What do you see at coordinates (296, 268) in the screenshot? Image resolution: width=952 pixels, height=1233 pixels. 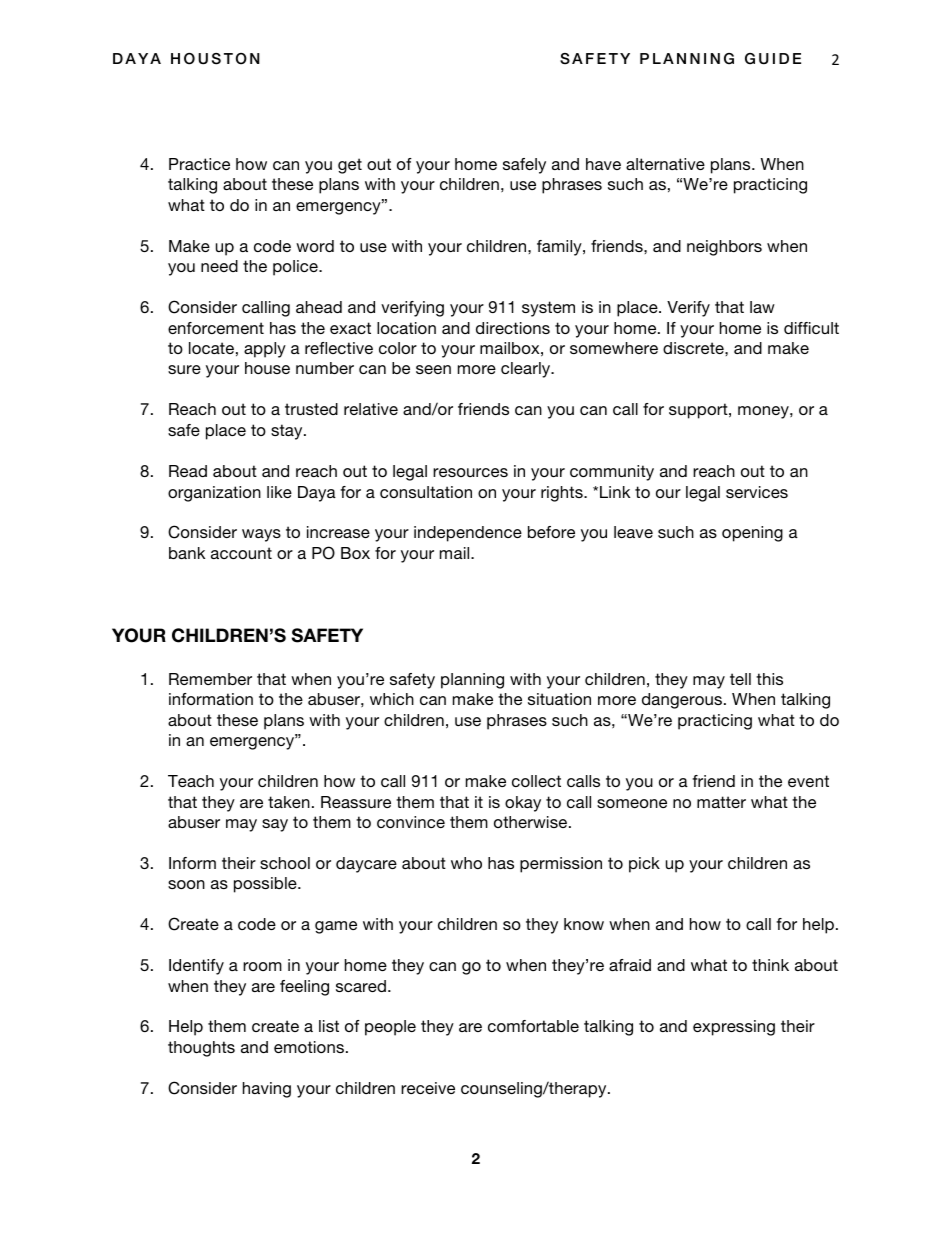 I see `police` at bounding box center [296, 268].
